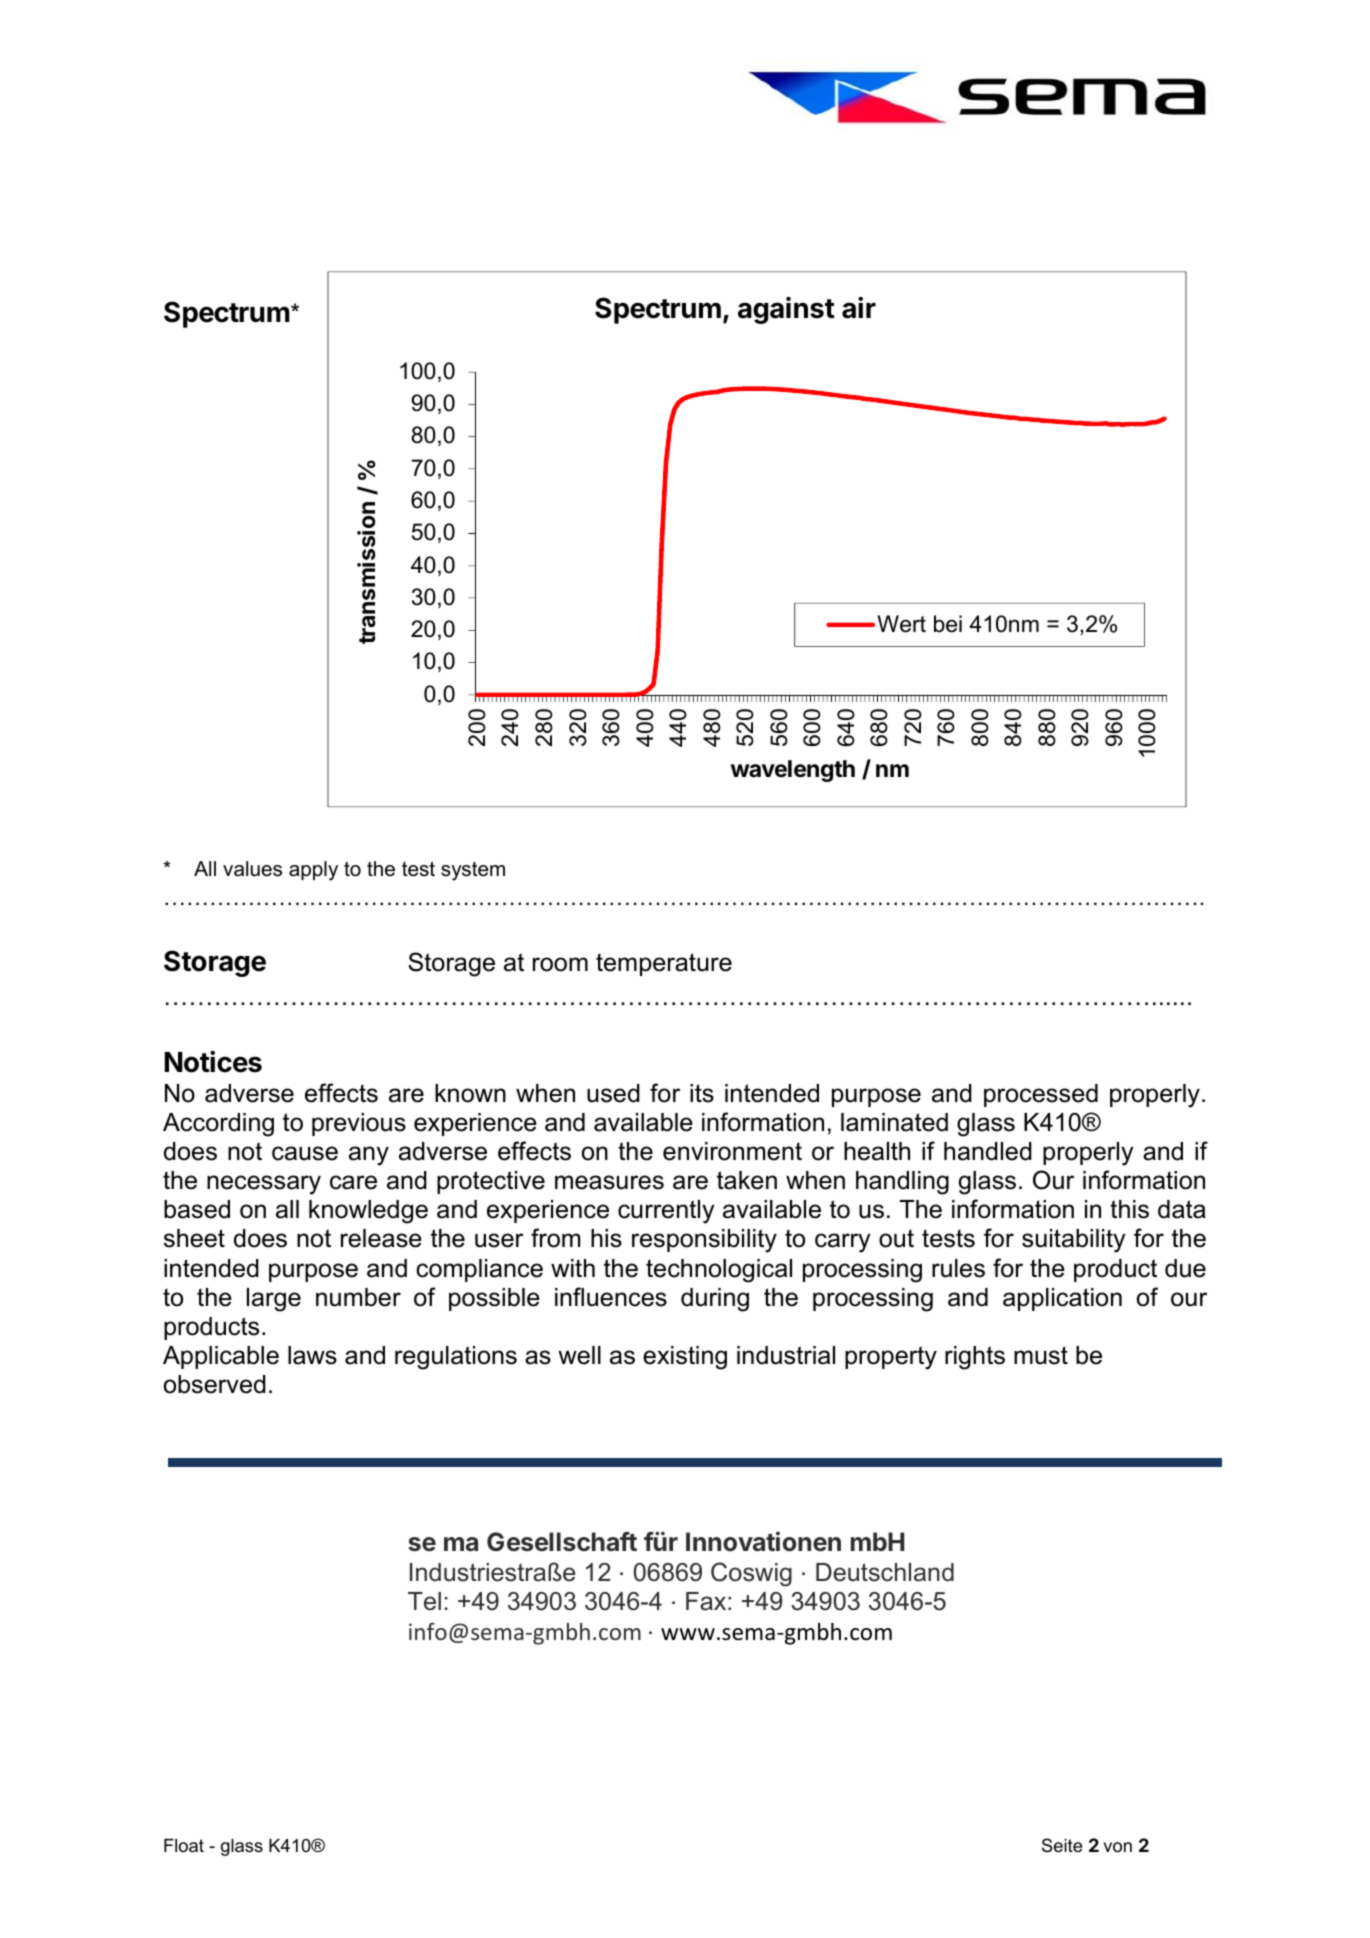 This screenshot has height=1938, width=1370. What do you see at coordinates (702, 1093) in the screenshot?
I see `its` at bounding box center [702, 1093].
